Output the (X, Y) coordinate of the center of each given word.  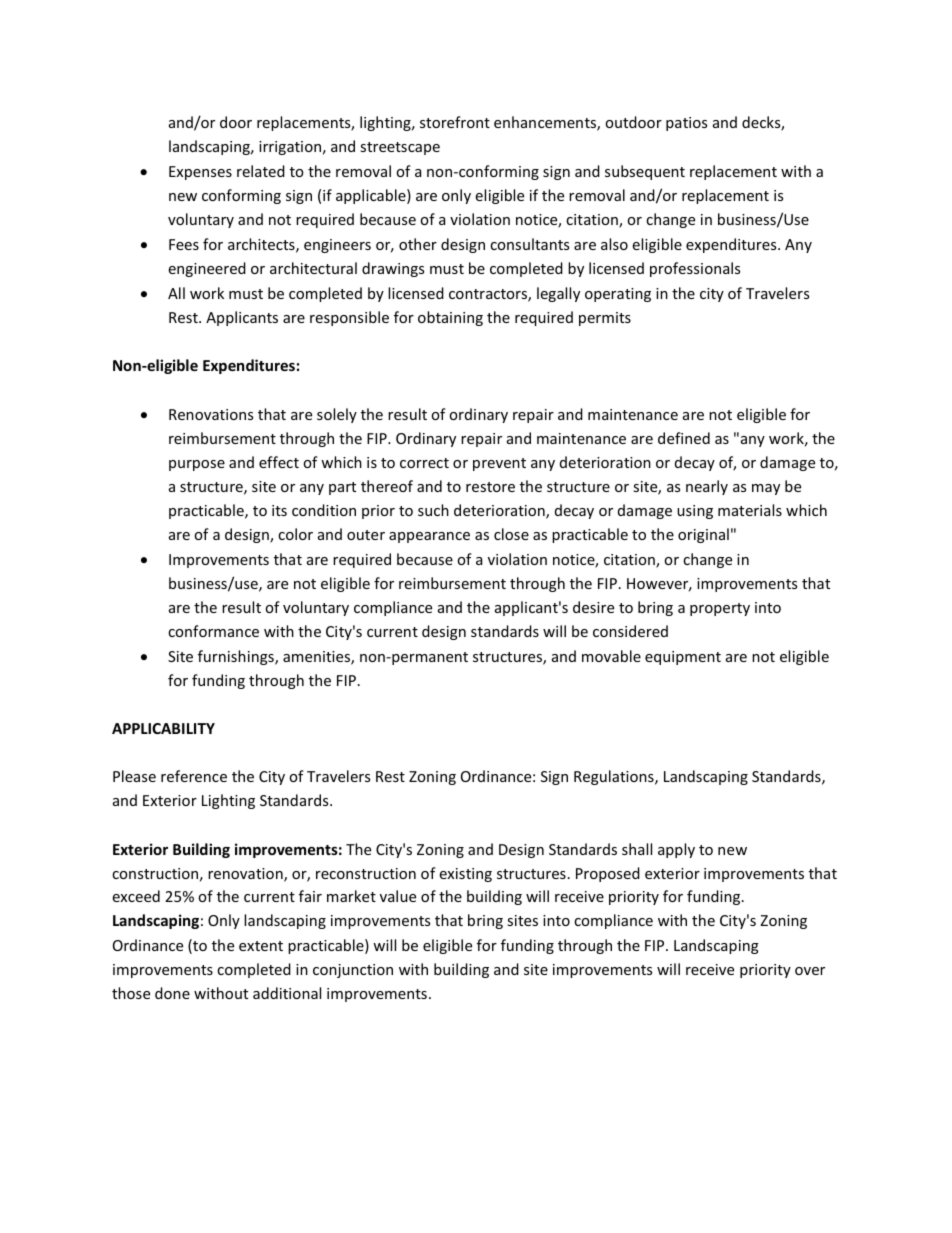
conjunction (353, 971)
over (810, 971)
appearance (429, 537)
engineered (207, 269)
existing (465, 875)
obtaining (450, 318)
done (172, 993)
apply (676, 850)
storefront (455, 122)
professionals (695, 269)
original (703, 535)
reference (194, 776)
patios (686, 124)
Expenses (200, 173)
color (295, 534)
